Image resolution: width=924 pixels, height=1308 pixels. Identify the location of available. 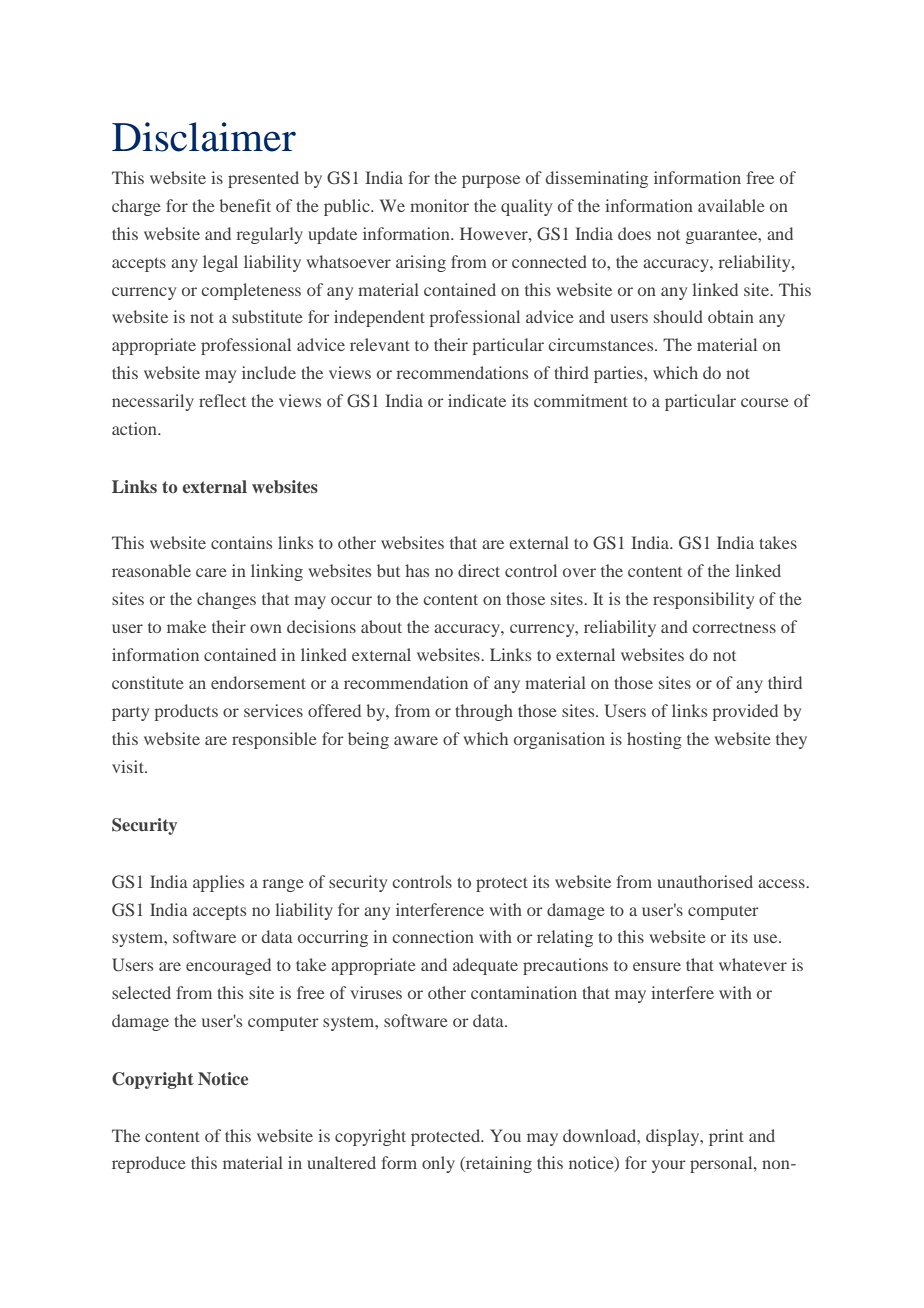
(731, 205).
